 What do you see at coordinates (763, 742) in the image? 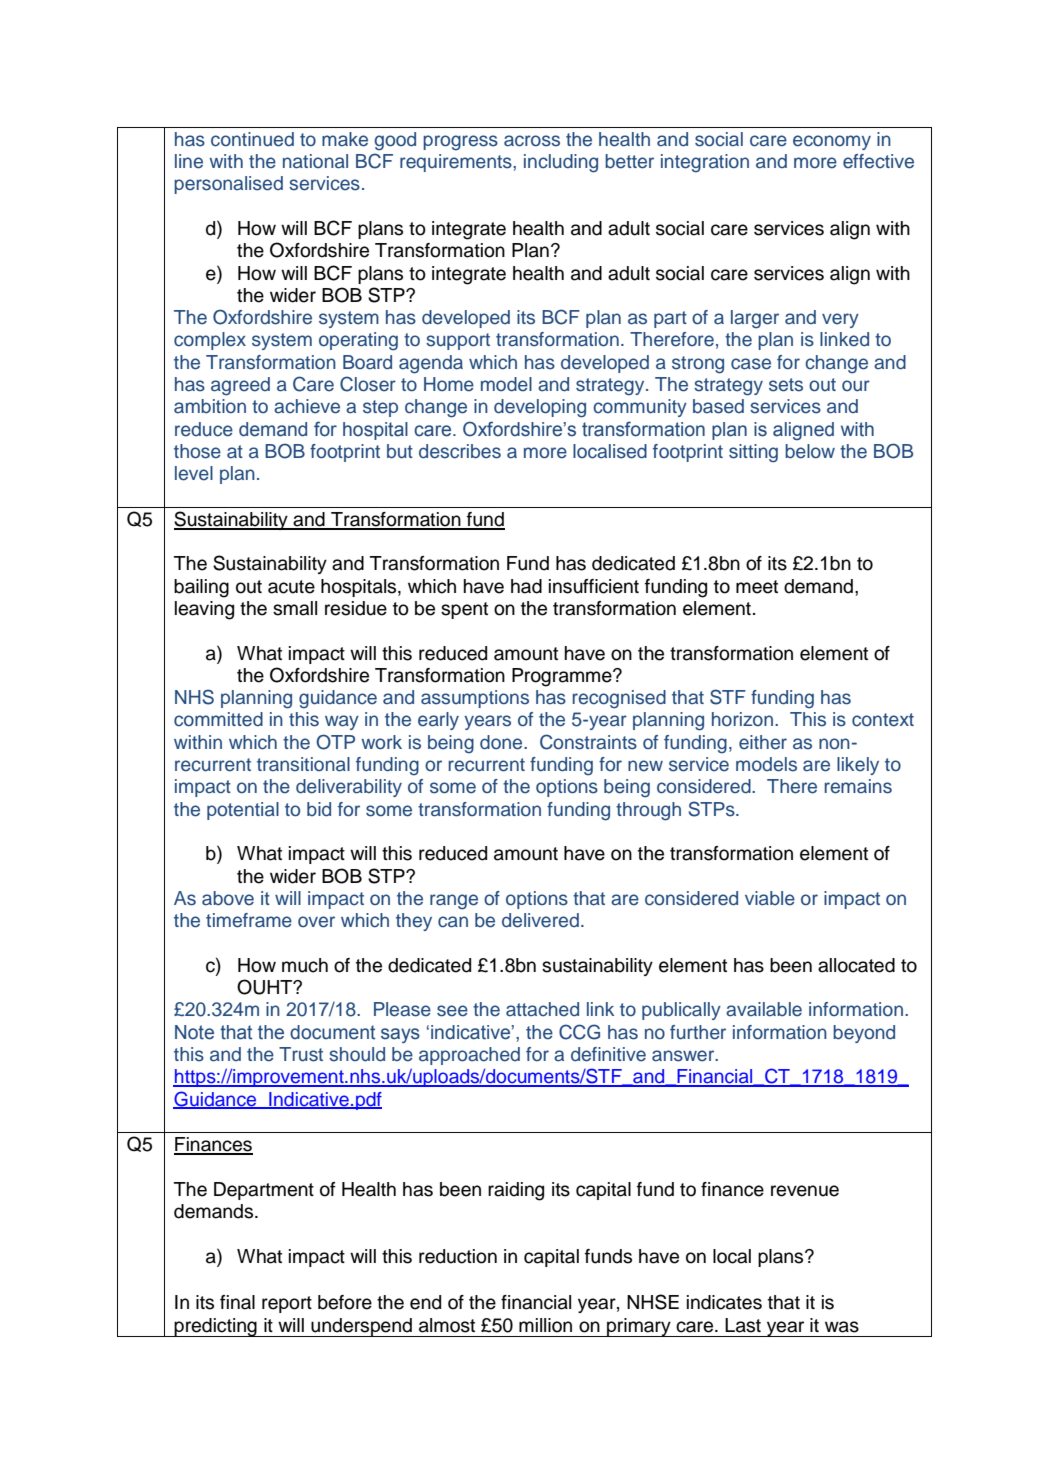
I see `either` at bounding box center [763, 742].
